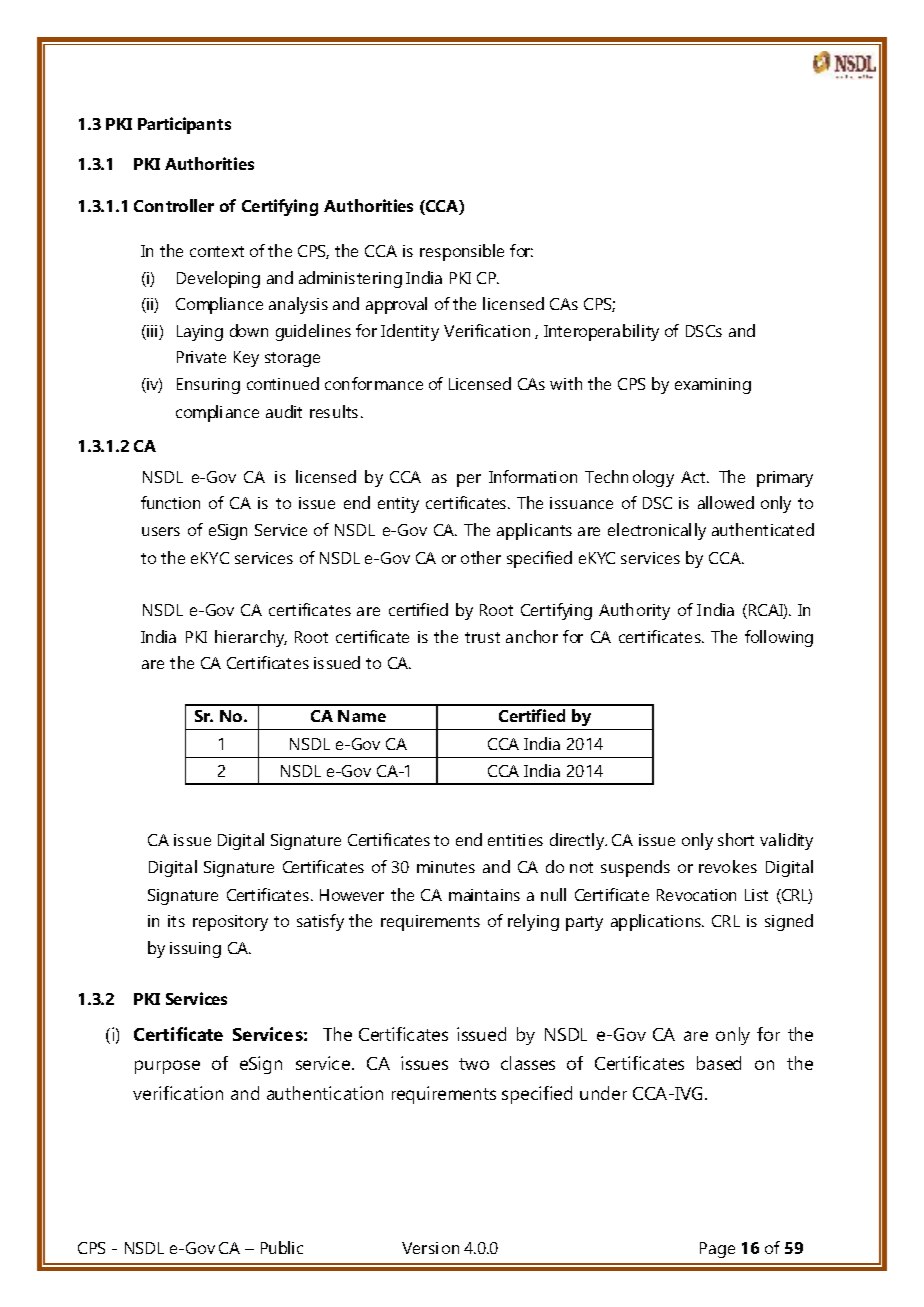 The width and height of the document is (924, 1307). Describe the element at coordinates (251, 638) in the document. I see `hierarchy` at that location.
